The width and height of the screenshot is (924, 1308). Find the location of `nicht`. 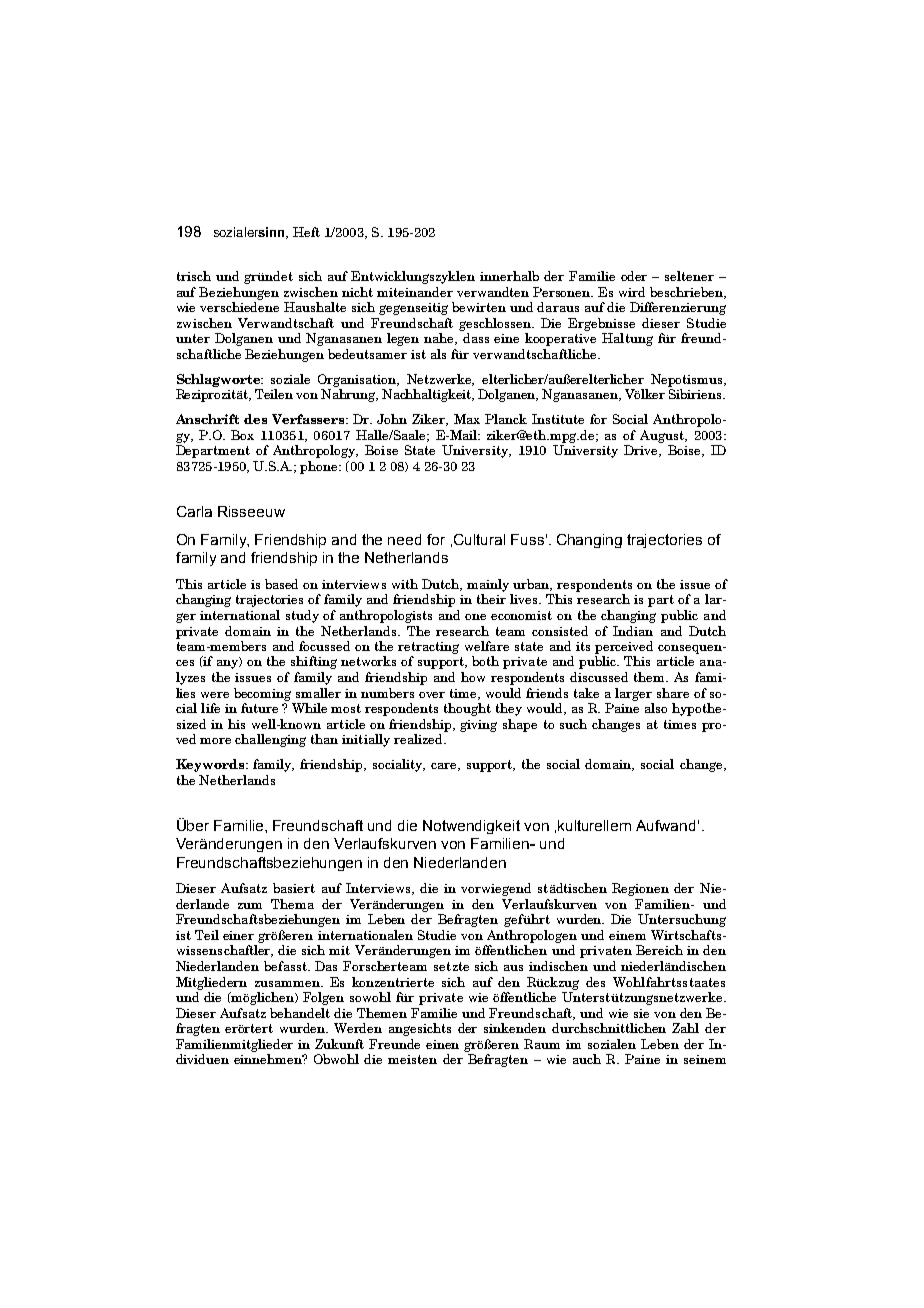

nicht is located at coordinates (357, 292).
